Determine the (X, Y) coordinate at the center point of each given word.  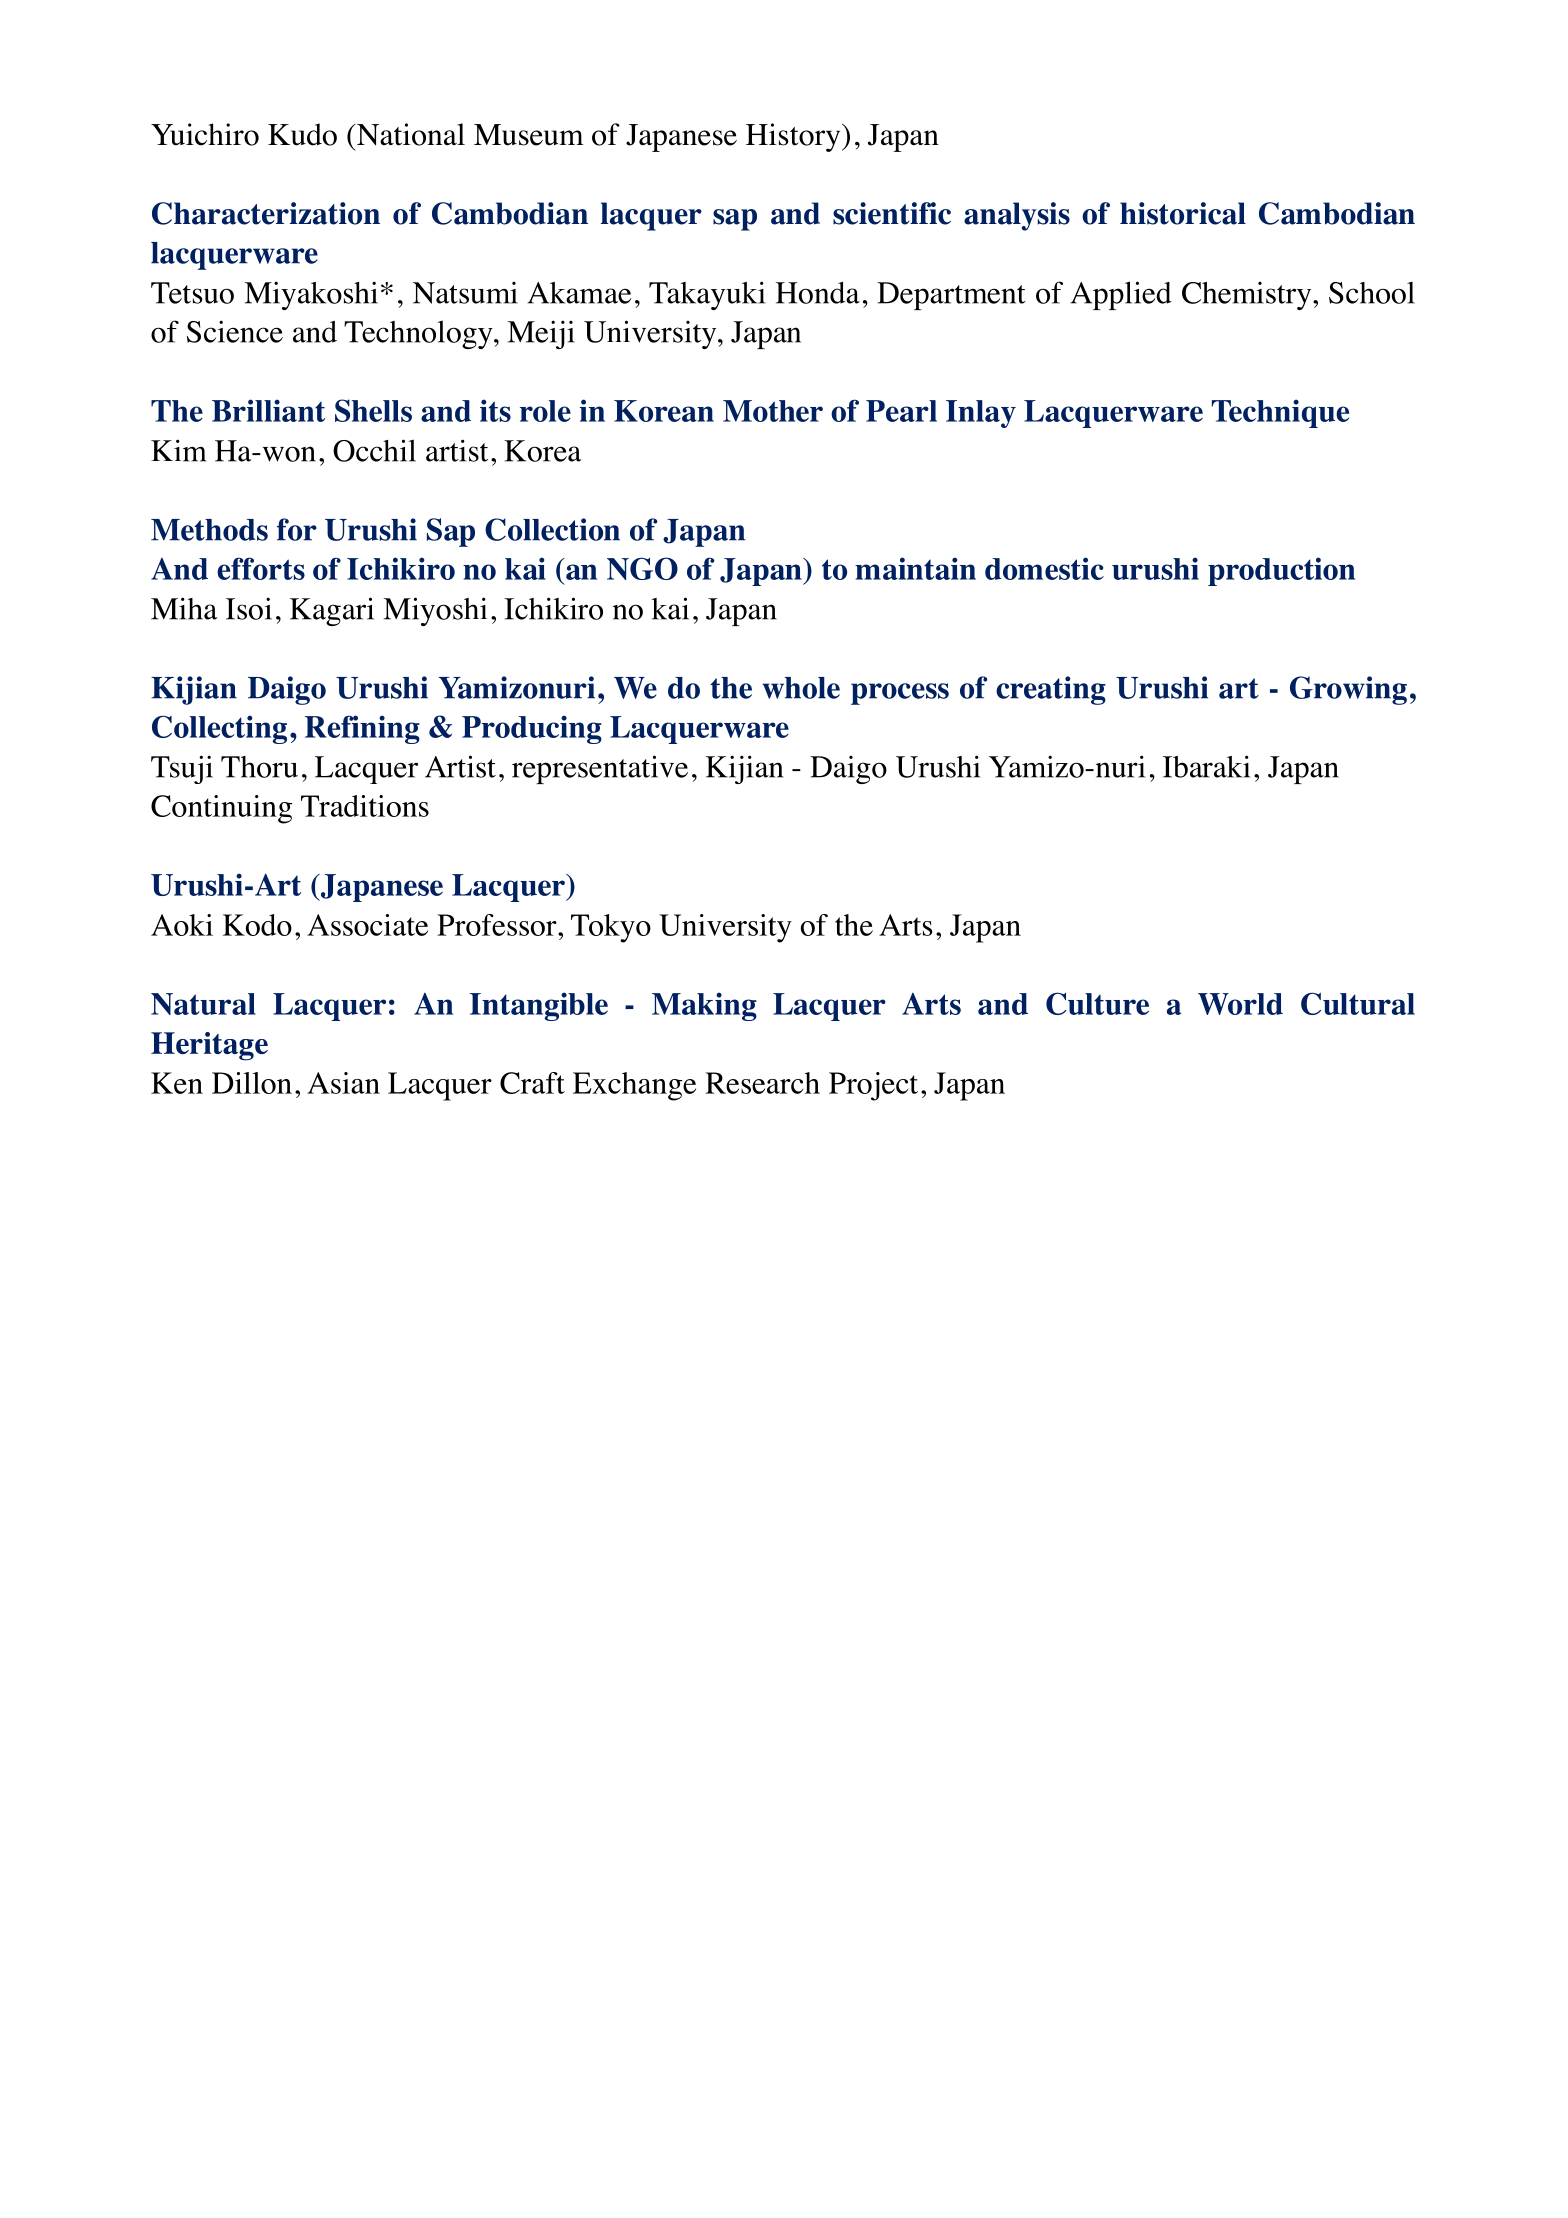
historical (1183, 213)
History (794, 137)
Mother (773, 411)
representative (600, 769)
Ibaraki (1206, 766)
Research (762, 1083)
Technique (1280, 413)
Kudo (302, 134)
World (1240, 1004)
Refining (362, 729)
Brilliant (268, 410)
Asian (343, 1083)
